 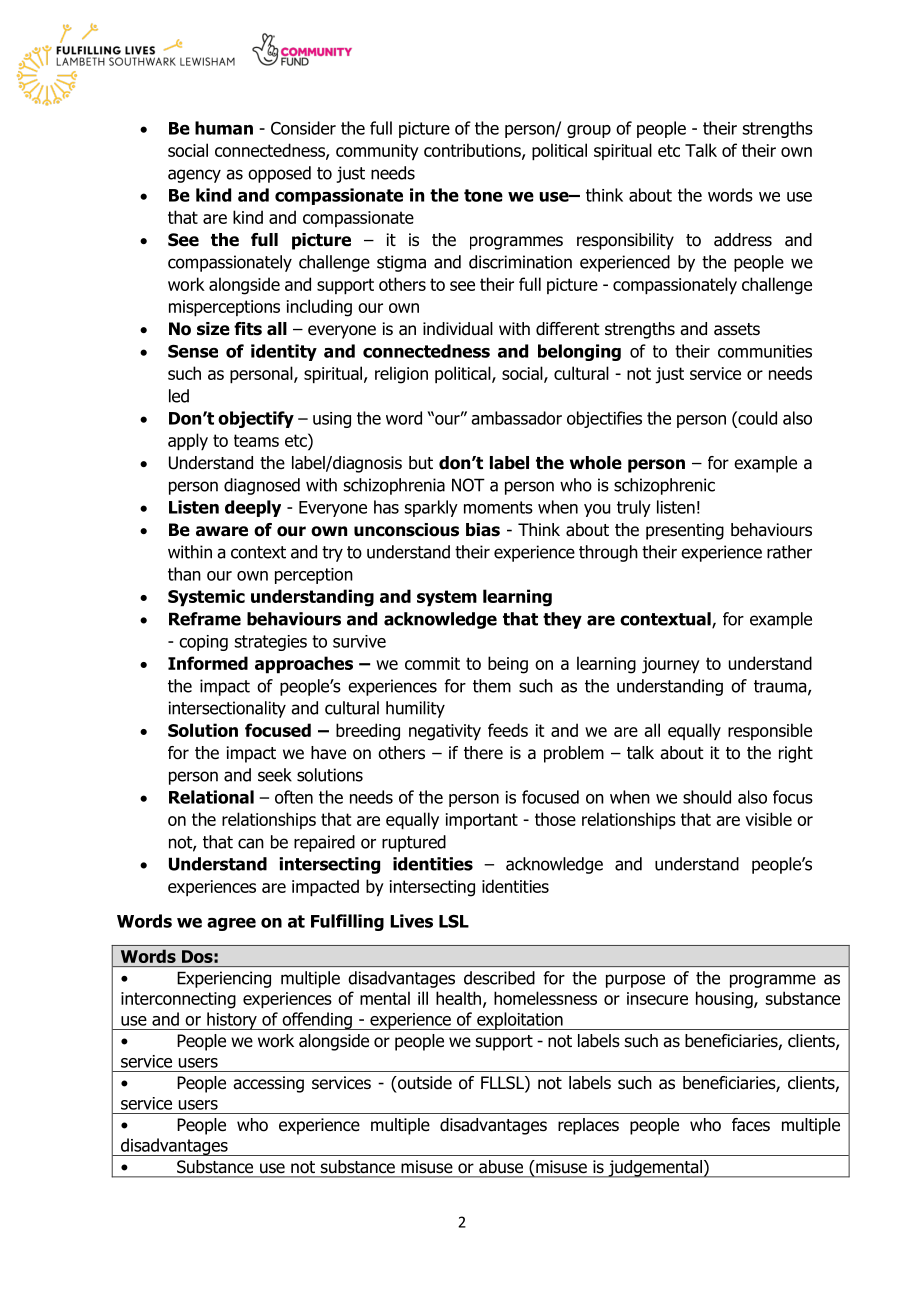 What do you see at coordinates (671, 665) in the image?
I see `journey` at bounding box center [671, 665].
